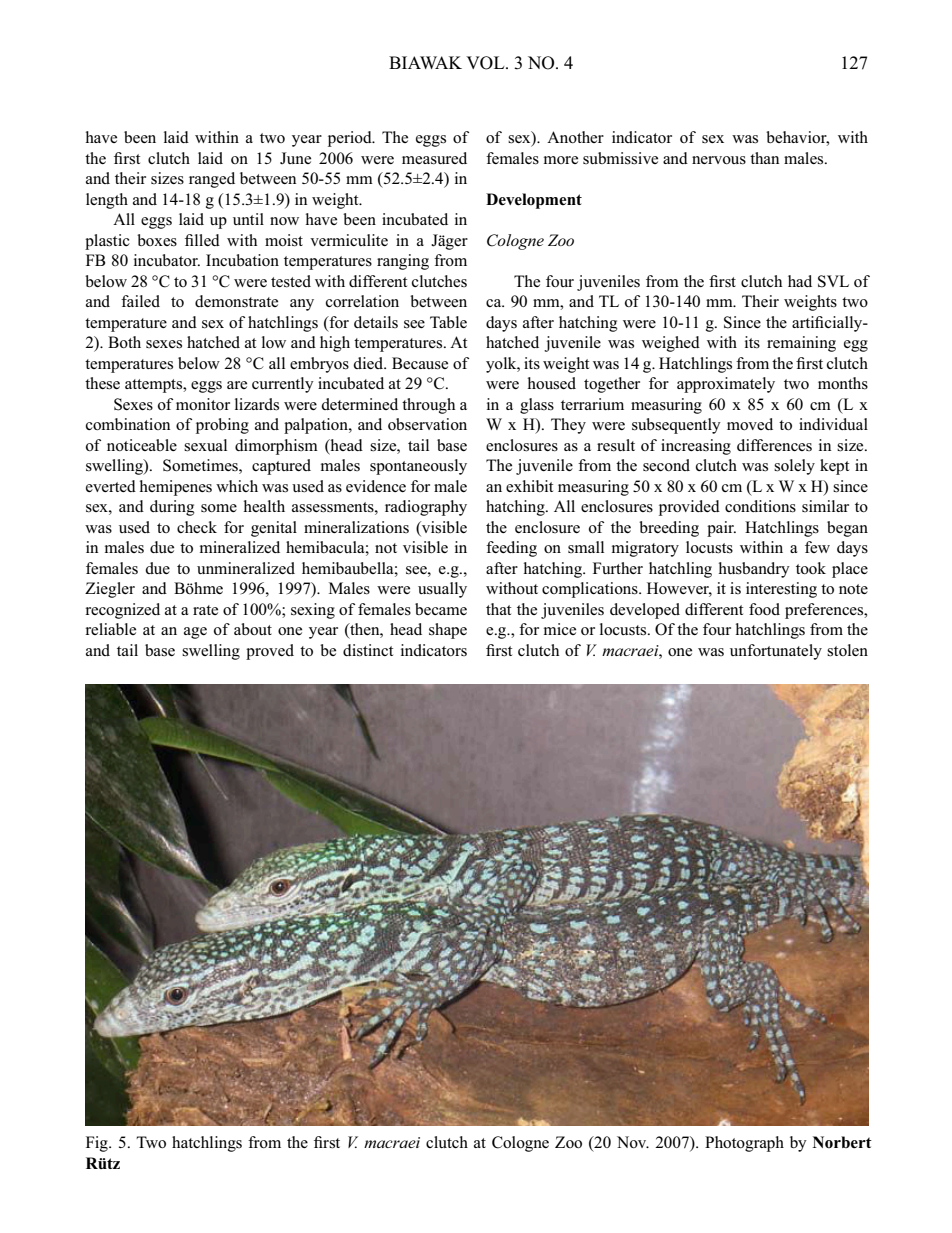 The width and height of the image is (952, 1233). I want to click on Photograph, so click(744, 1144).
